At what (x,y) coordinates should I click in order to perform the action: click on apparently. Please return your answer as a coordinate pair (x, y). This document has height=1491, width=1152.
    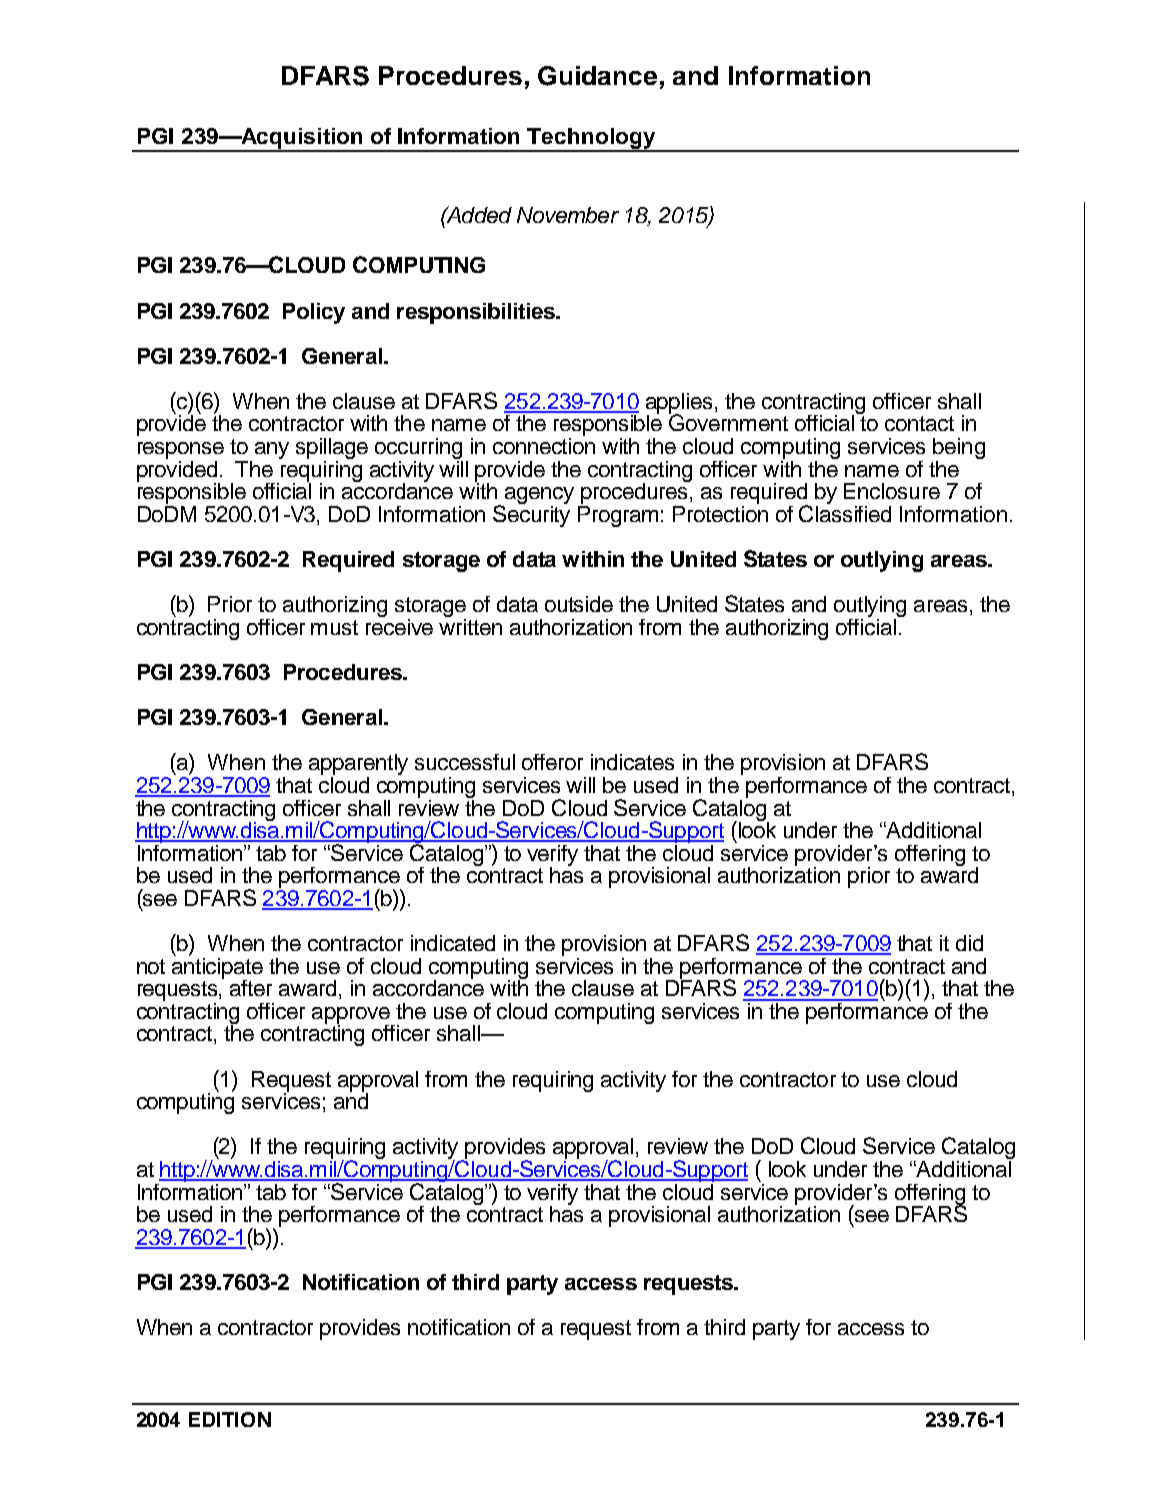
    Looking at the image, I should click on (358, 766).
